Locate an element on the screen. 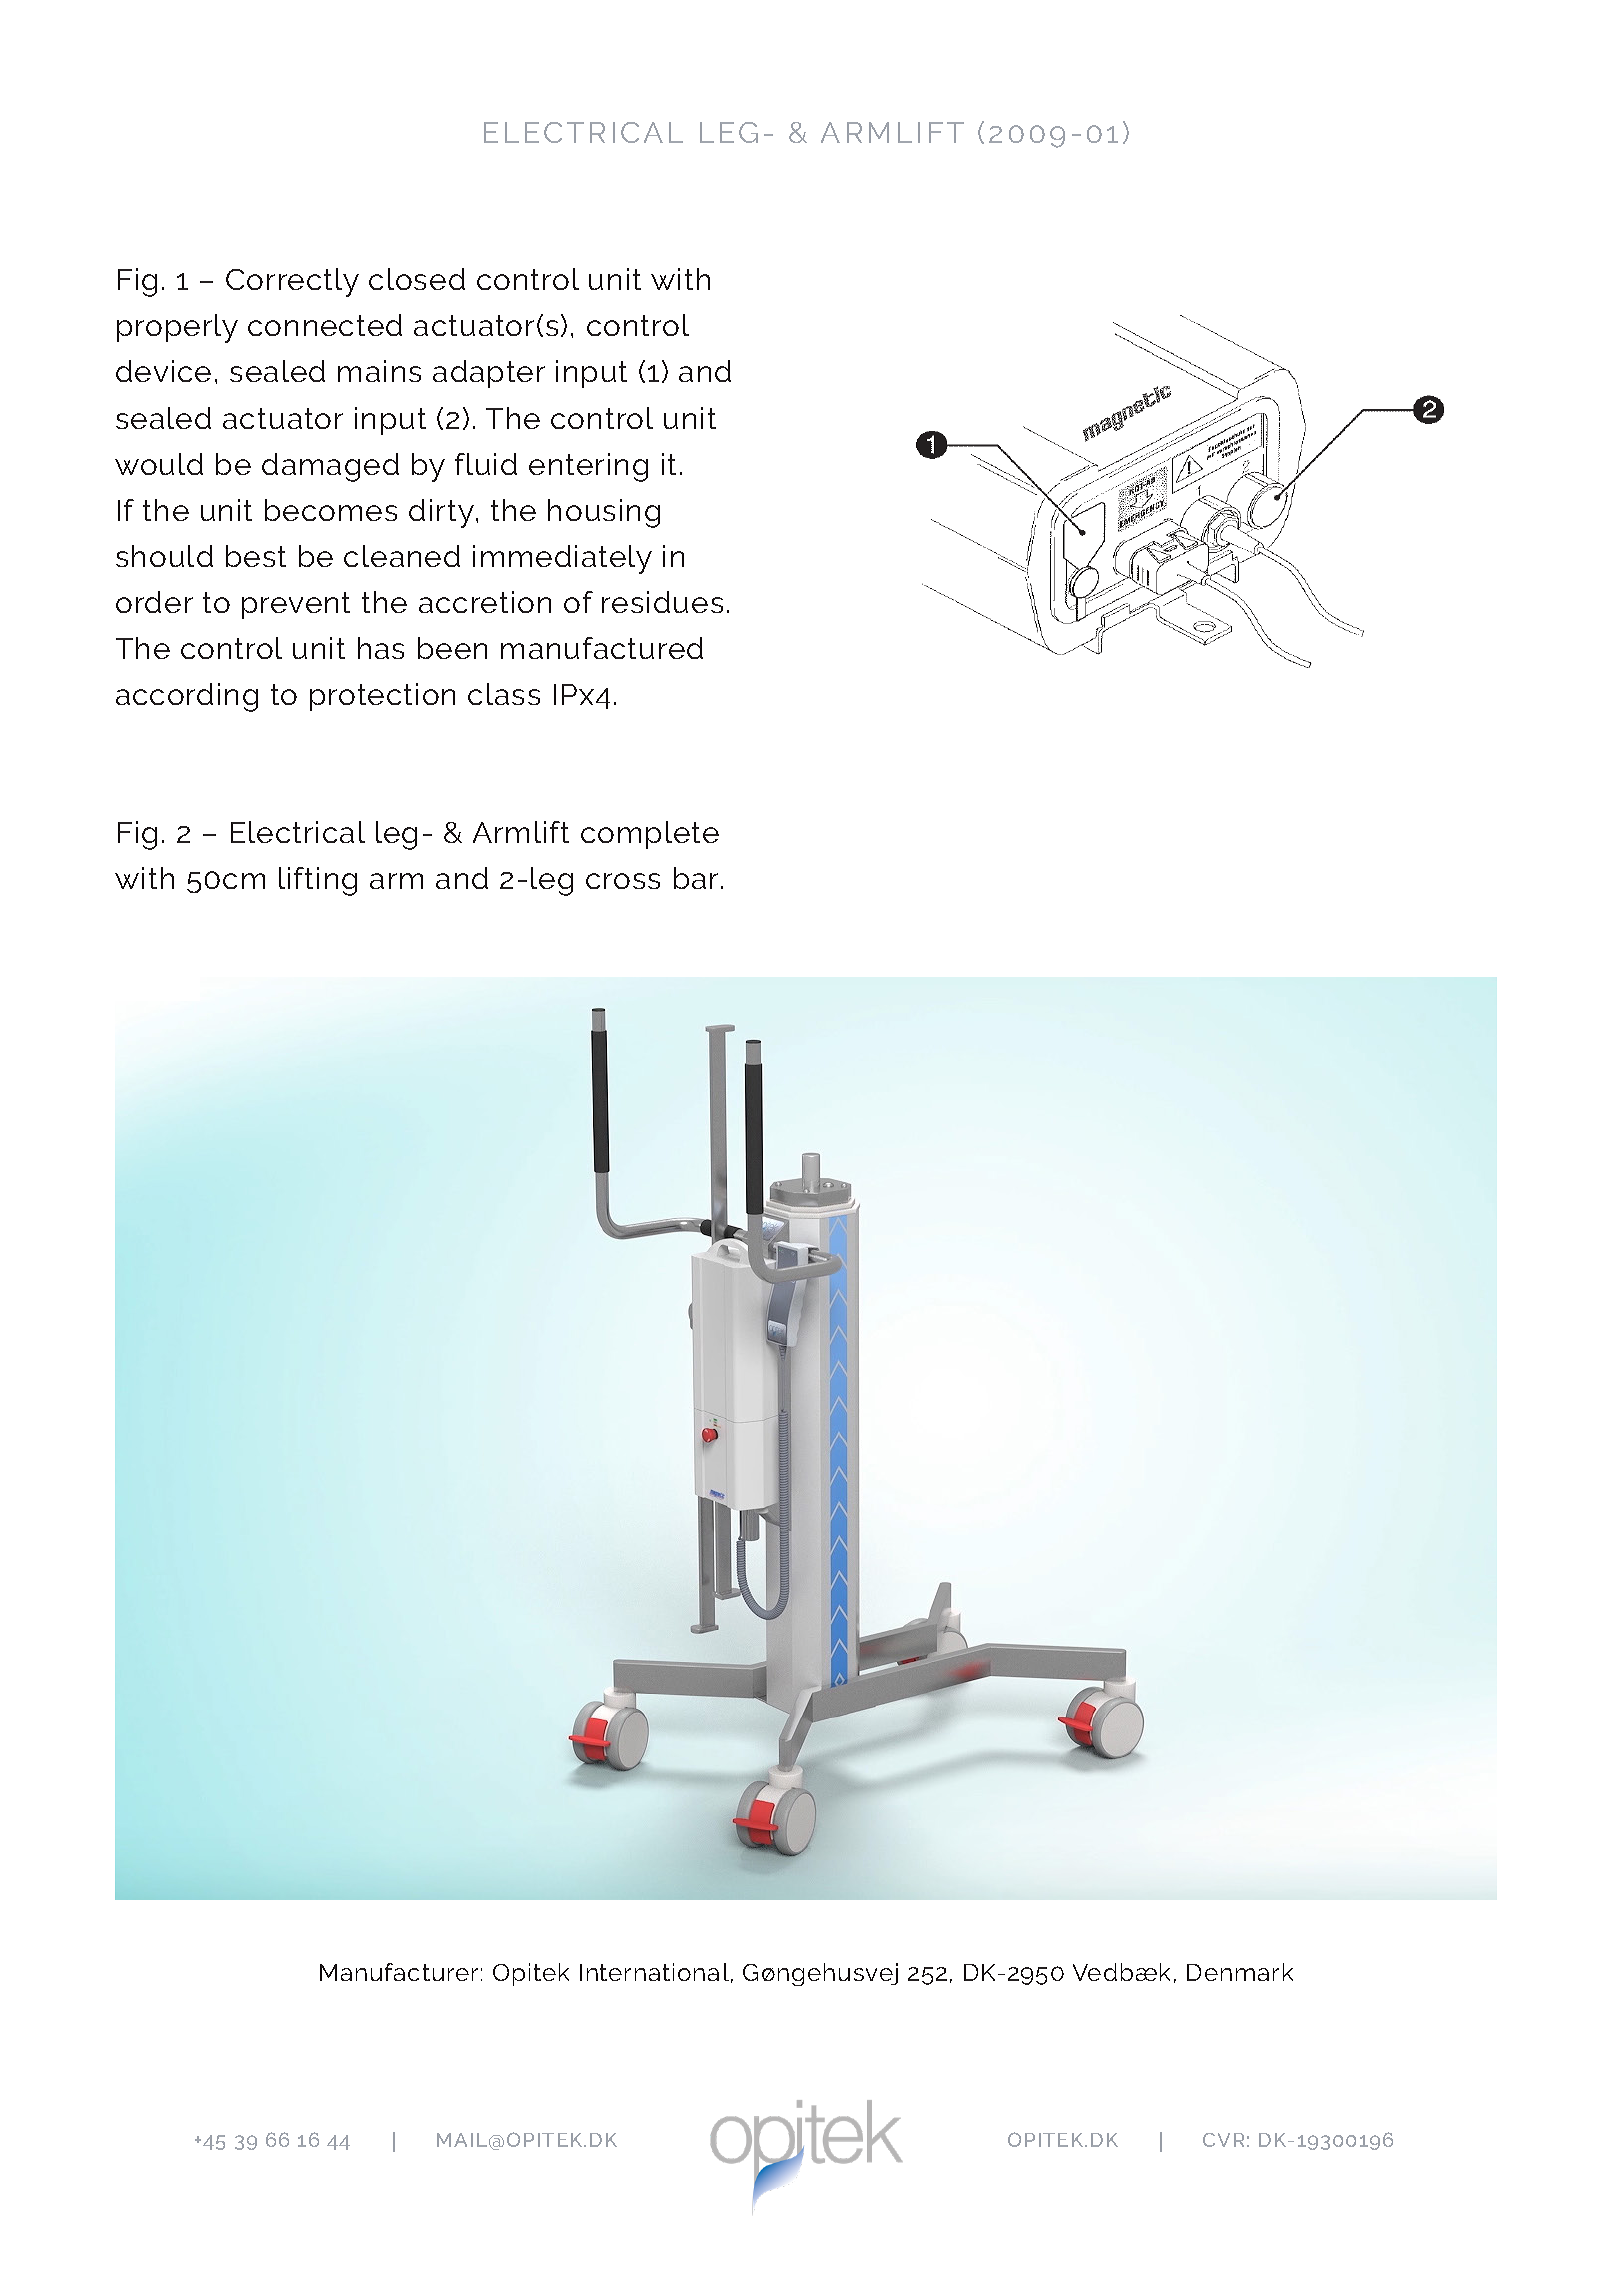 The image size is (1612, 2280). cross is located at coordinates (623, 881).
